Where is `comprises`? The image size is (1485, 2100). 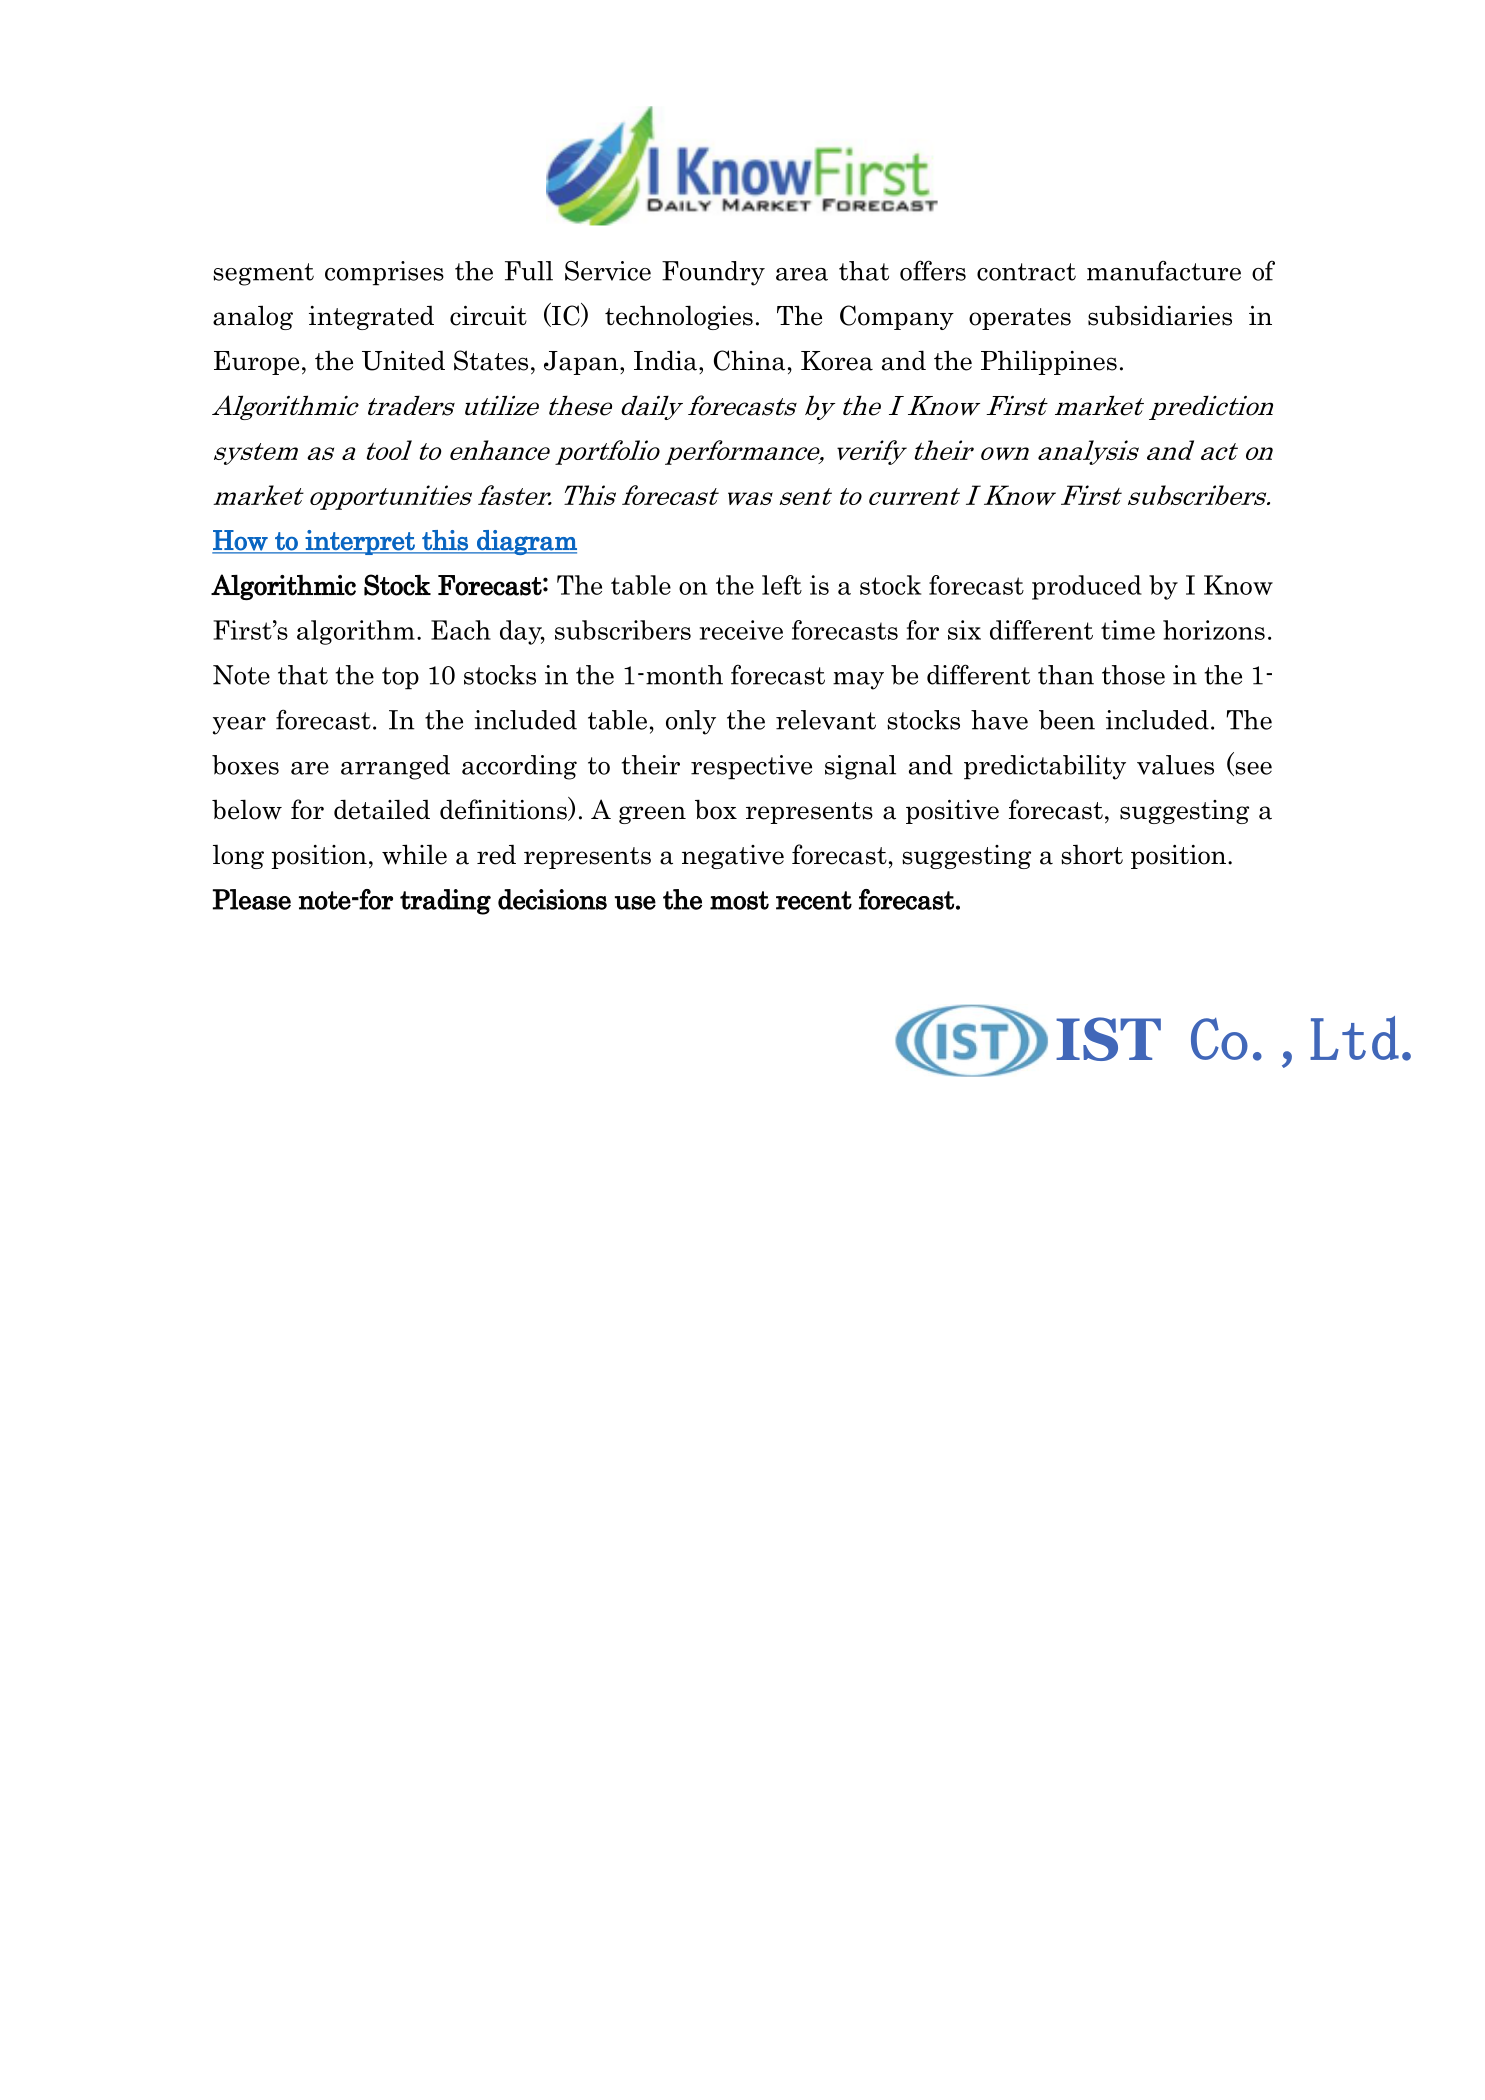
comprises is located at coordinates (384, 273).
